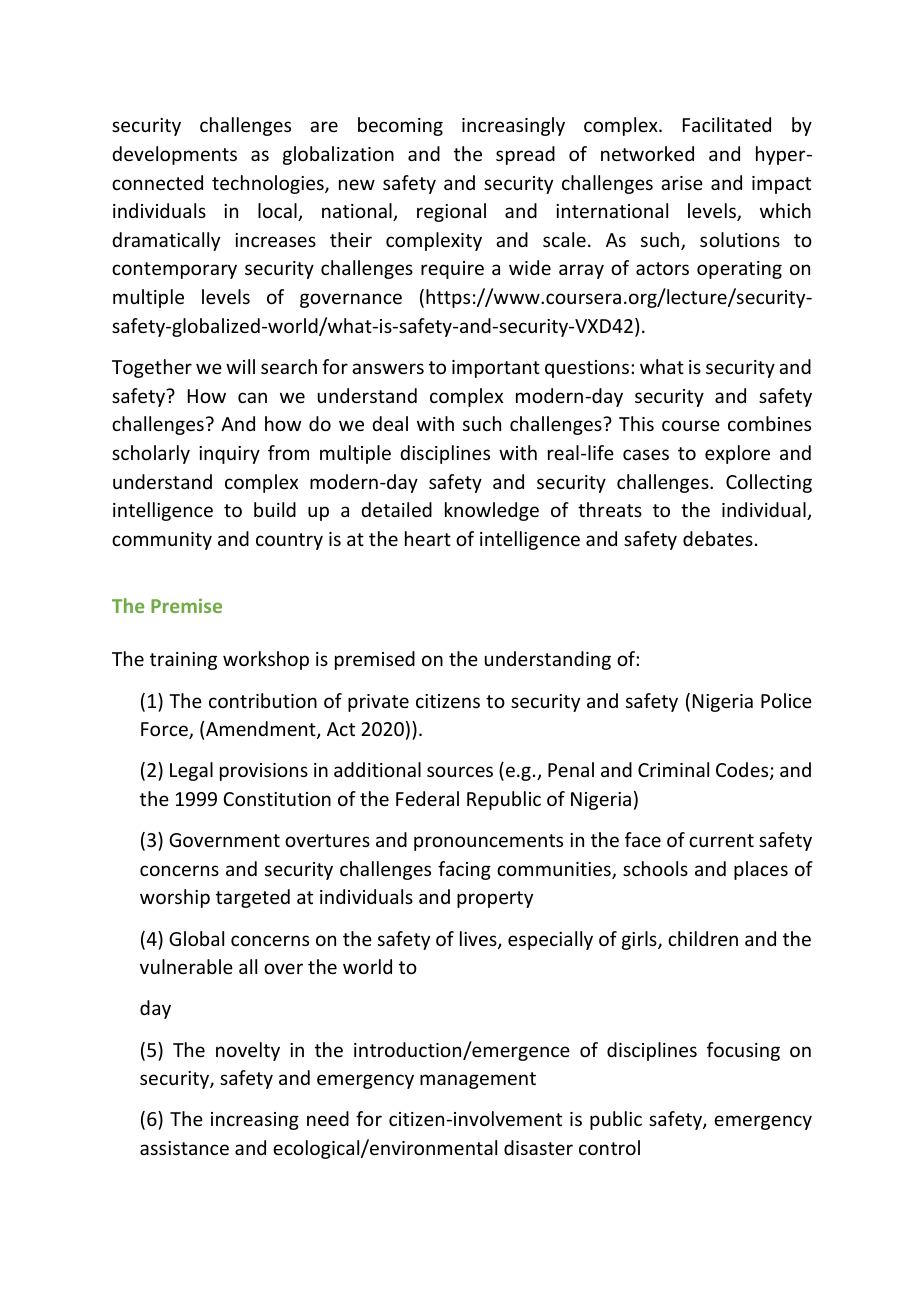 The width and height of the screenshot is (924, 1308). I want to click on Facilitated, so click(727, 124).
